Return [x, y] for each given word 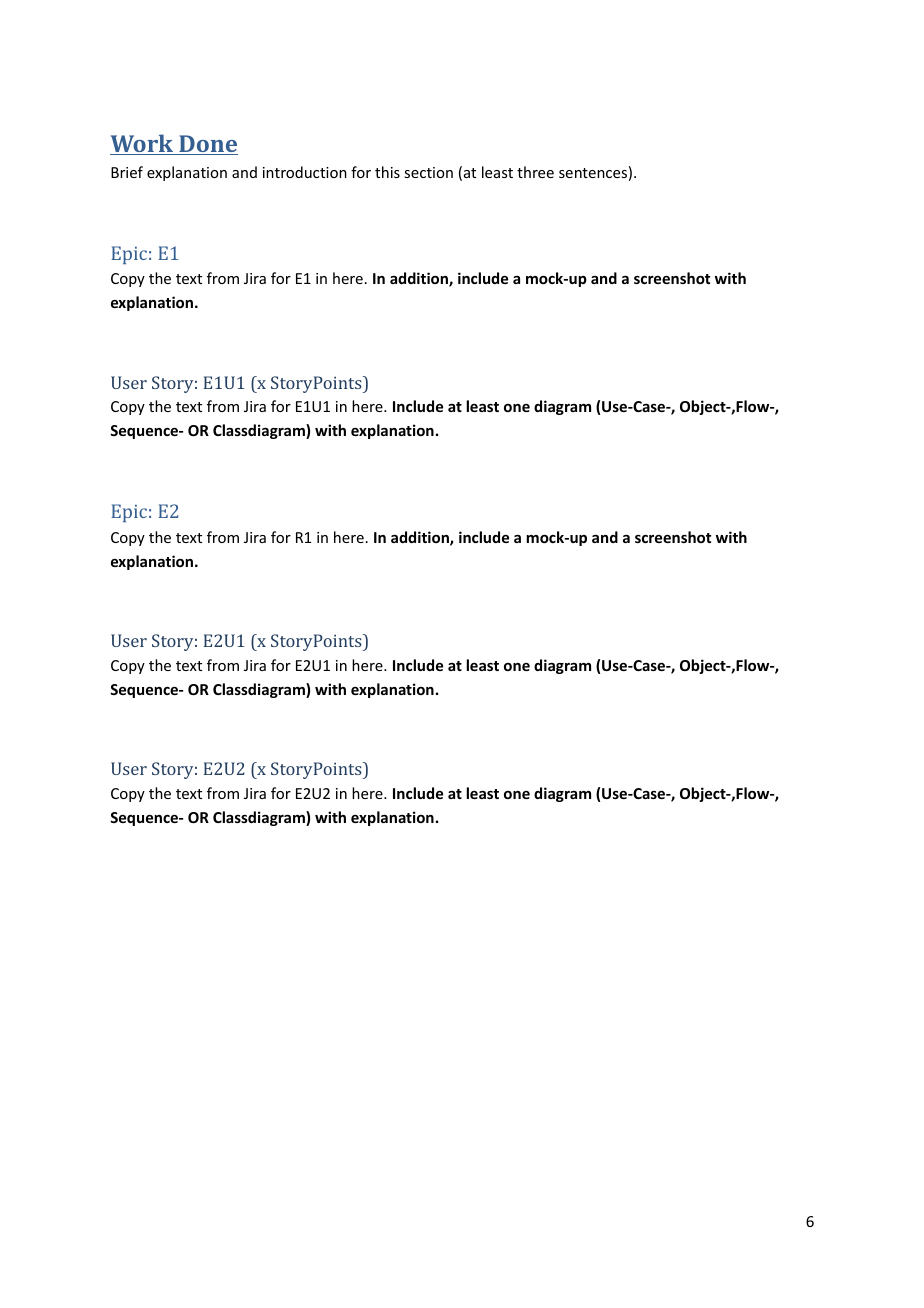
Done [207, 145]
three [535, 172]
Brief [127, 172]
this [387, 172]
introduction [305, 172]
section [428, 172]
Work [143, 144]
